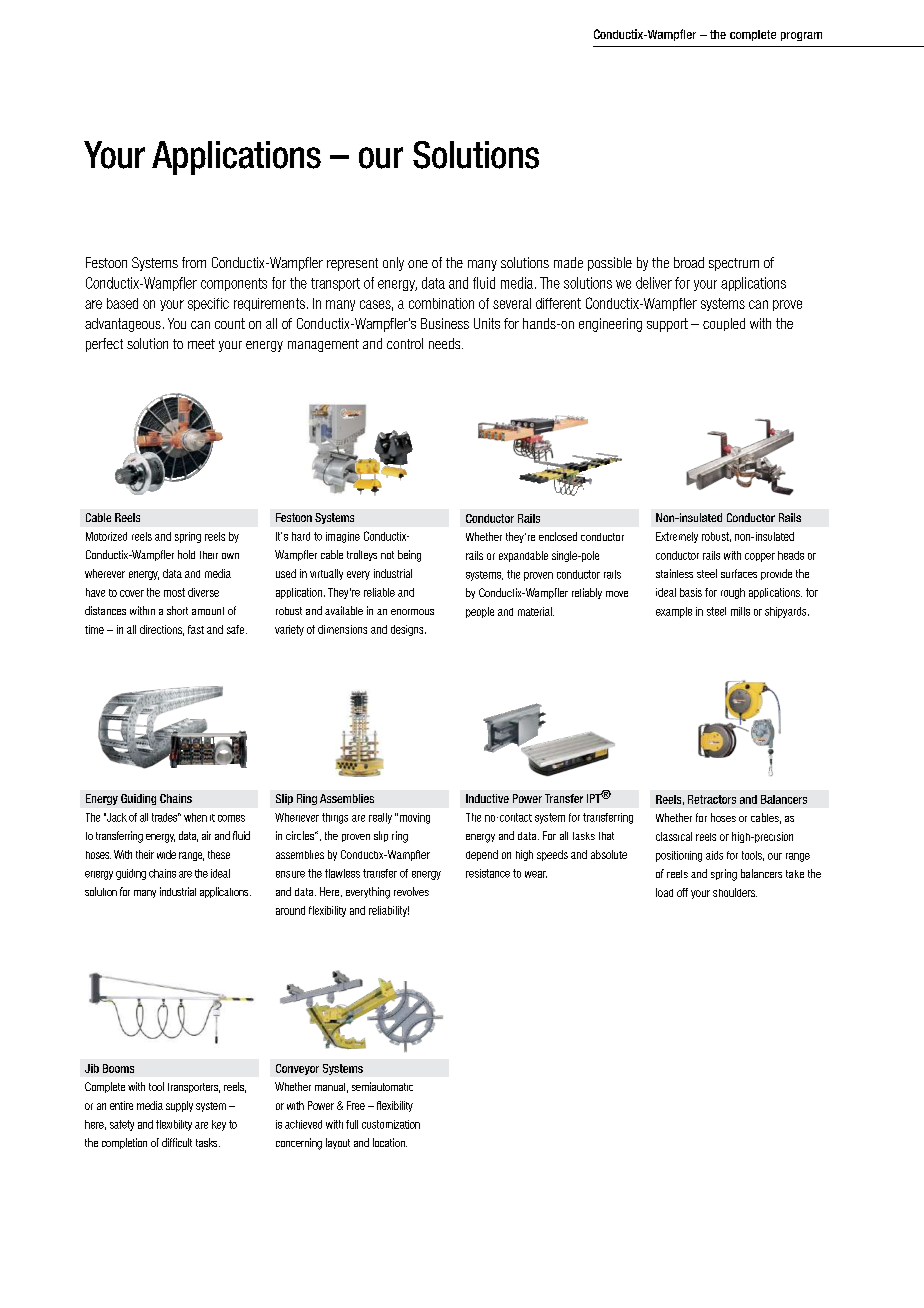 Image resolution: width=924 pixels, height=1308 pixels. I want to click on rough, so click(733, 593).
